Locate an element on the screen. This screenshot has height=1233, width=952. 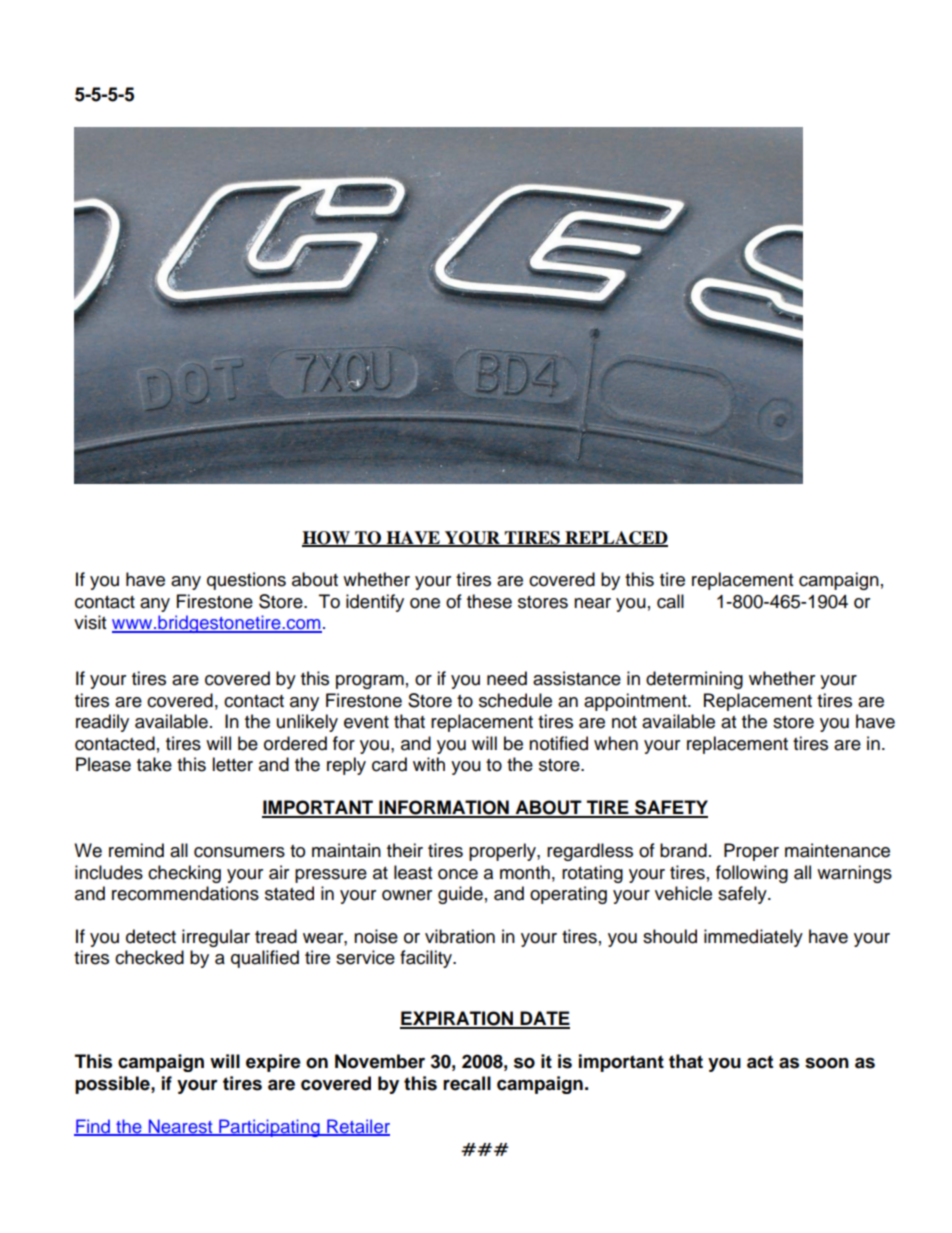
determining is located at coordinates (694, 680).
